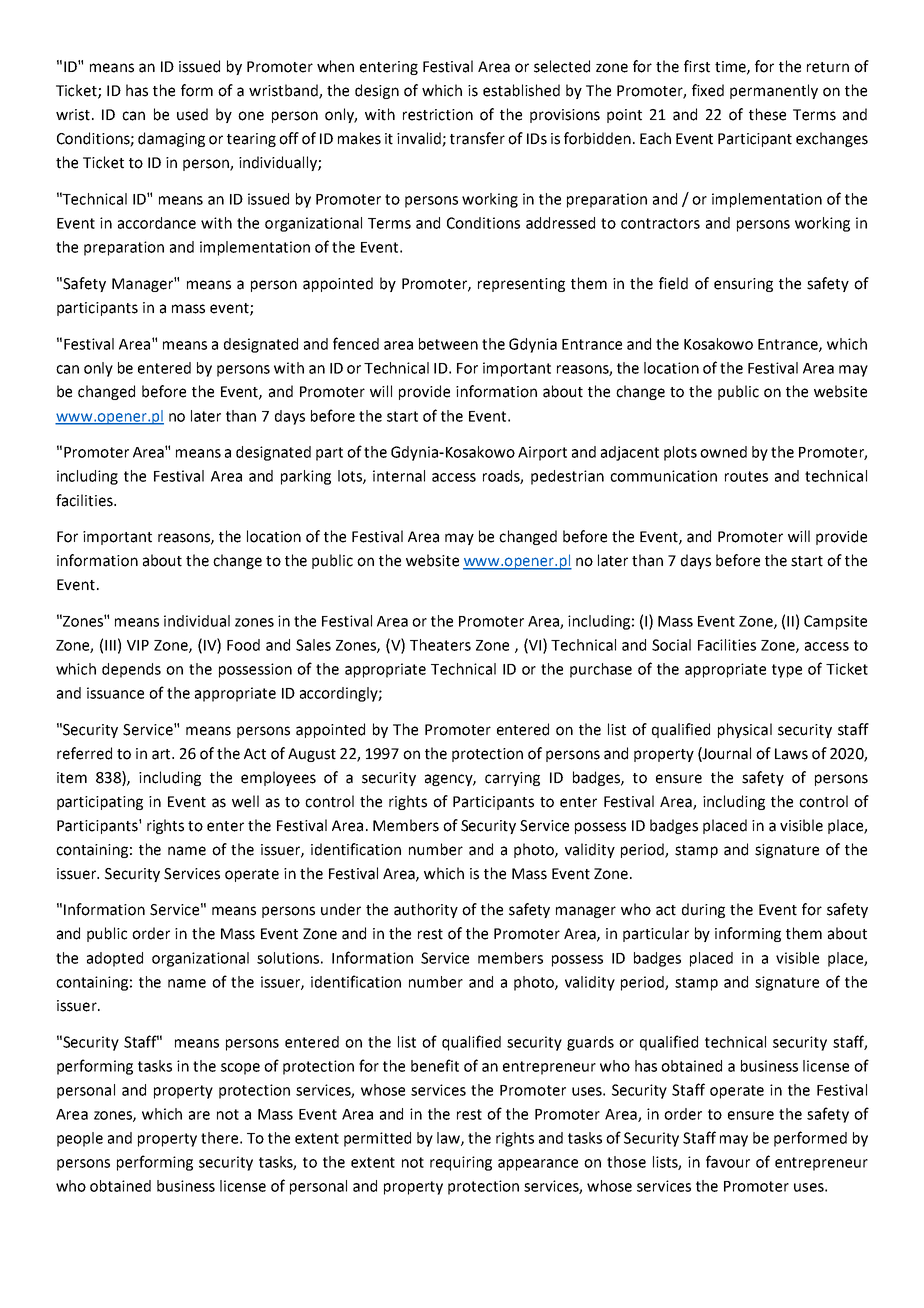  Describe the element at coordinates (440, 645) in the image. I see `Theaters` at that location.
